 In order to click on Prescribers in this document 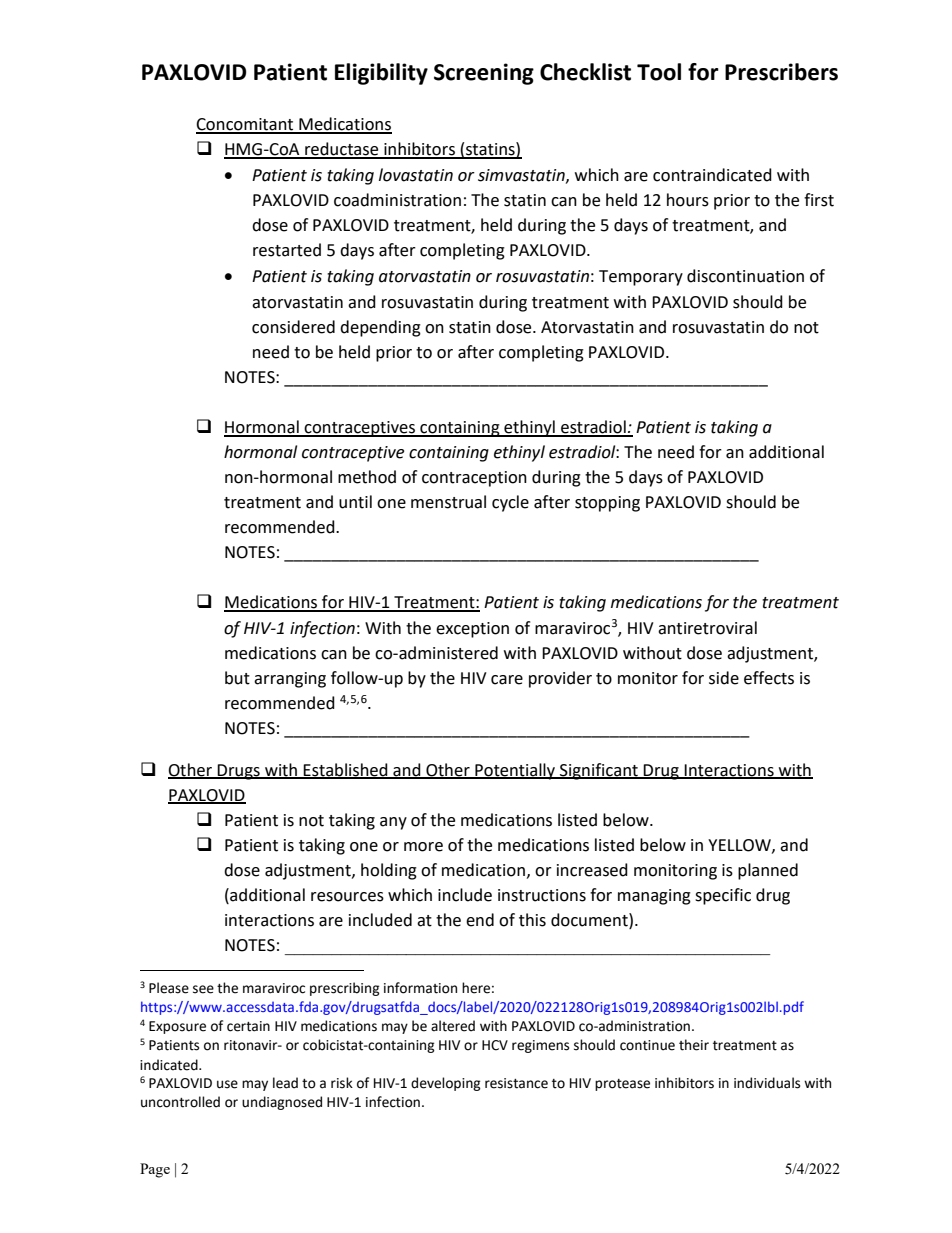, I will do `click(781, 72)`.
